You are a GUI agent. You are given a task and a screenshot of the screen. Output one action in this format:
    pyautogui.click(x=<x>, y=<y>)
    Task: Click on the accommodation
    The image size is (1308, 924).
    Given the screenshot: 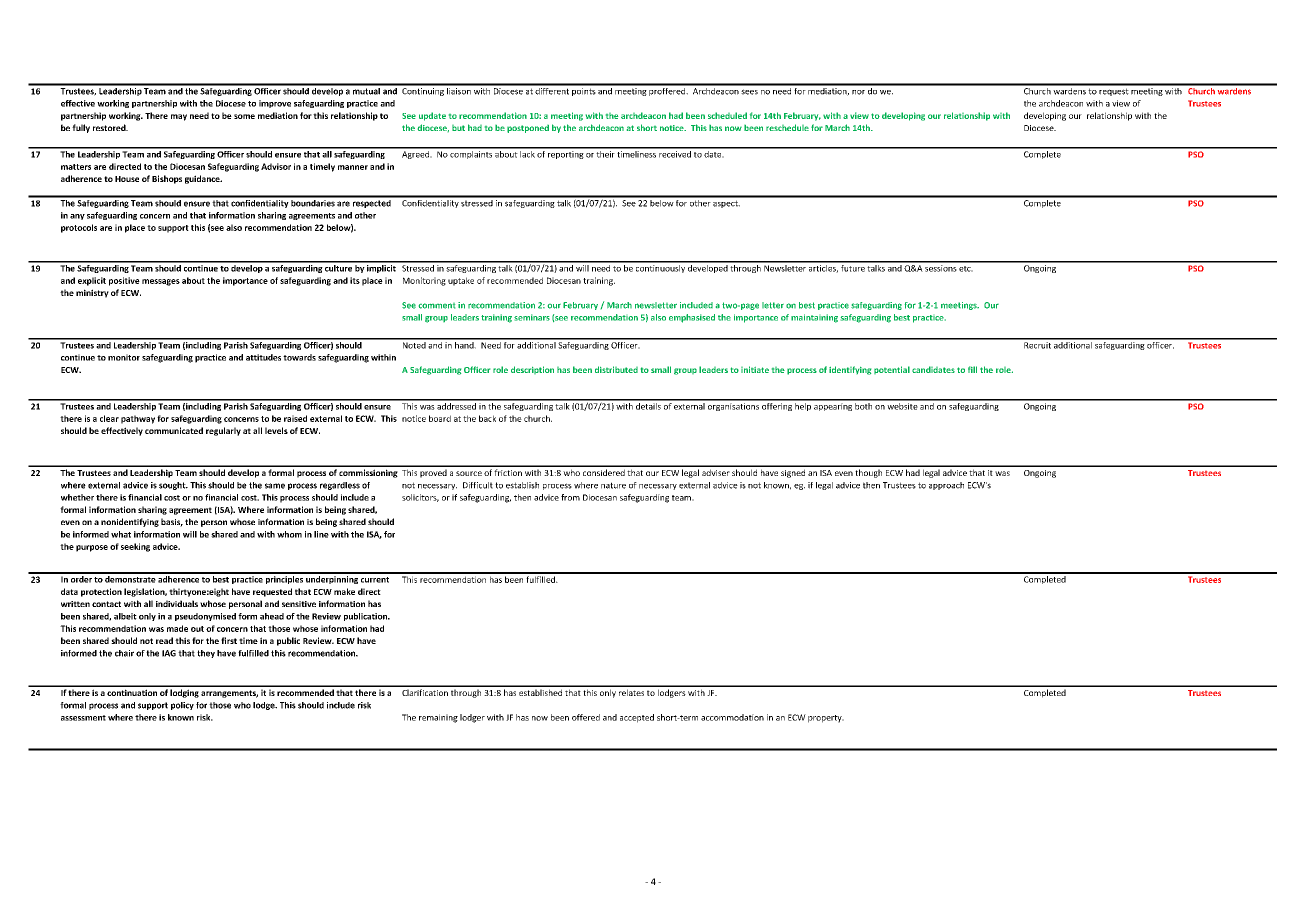 What is the action you would take?
    pyautogui.click(x=732, y=717)
